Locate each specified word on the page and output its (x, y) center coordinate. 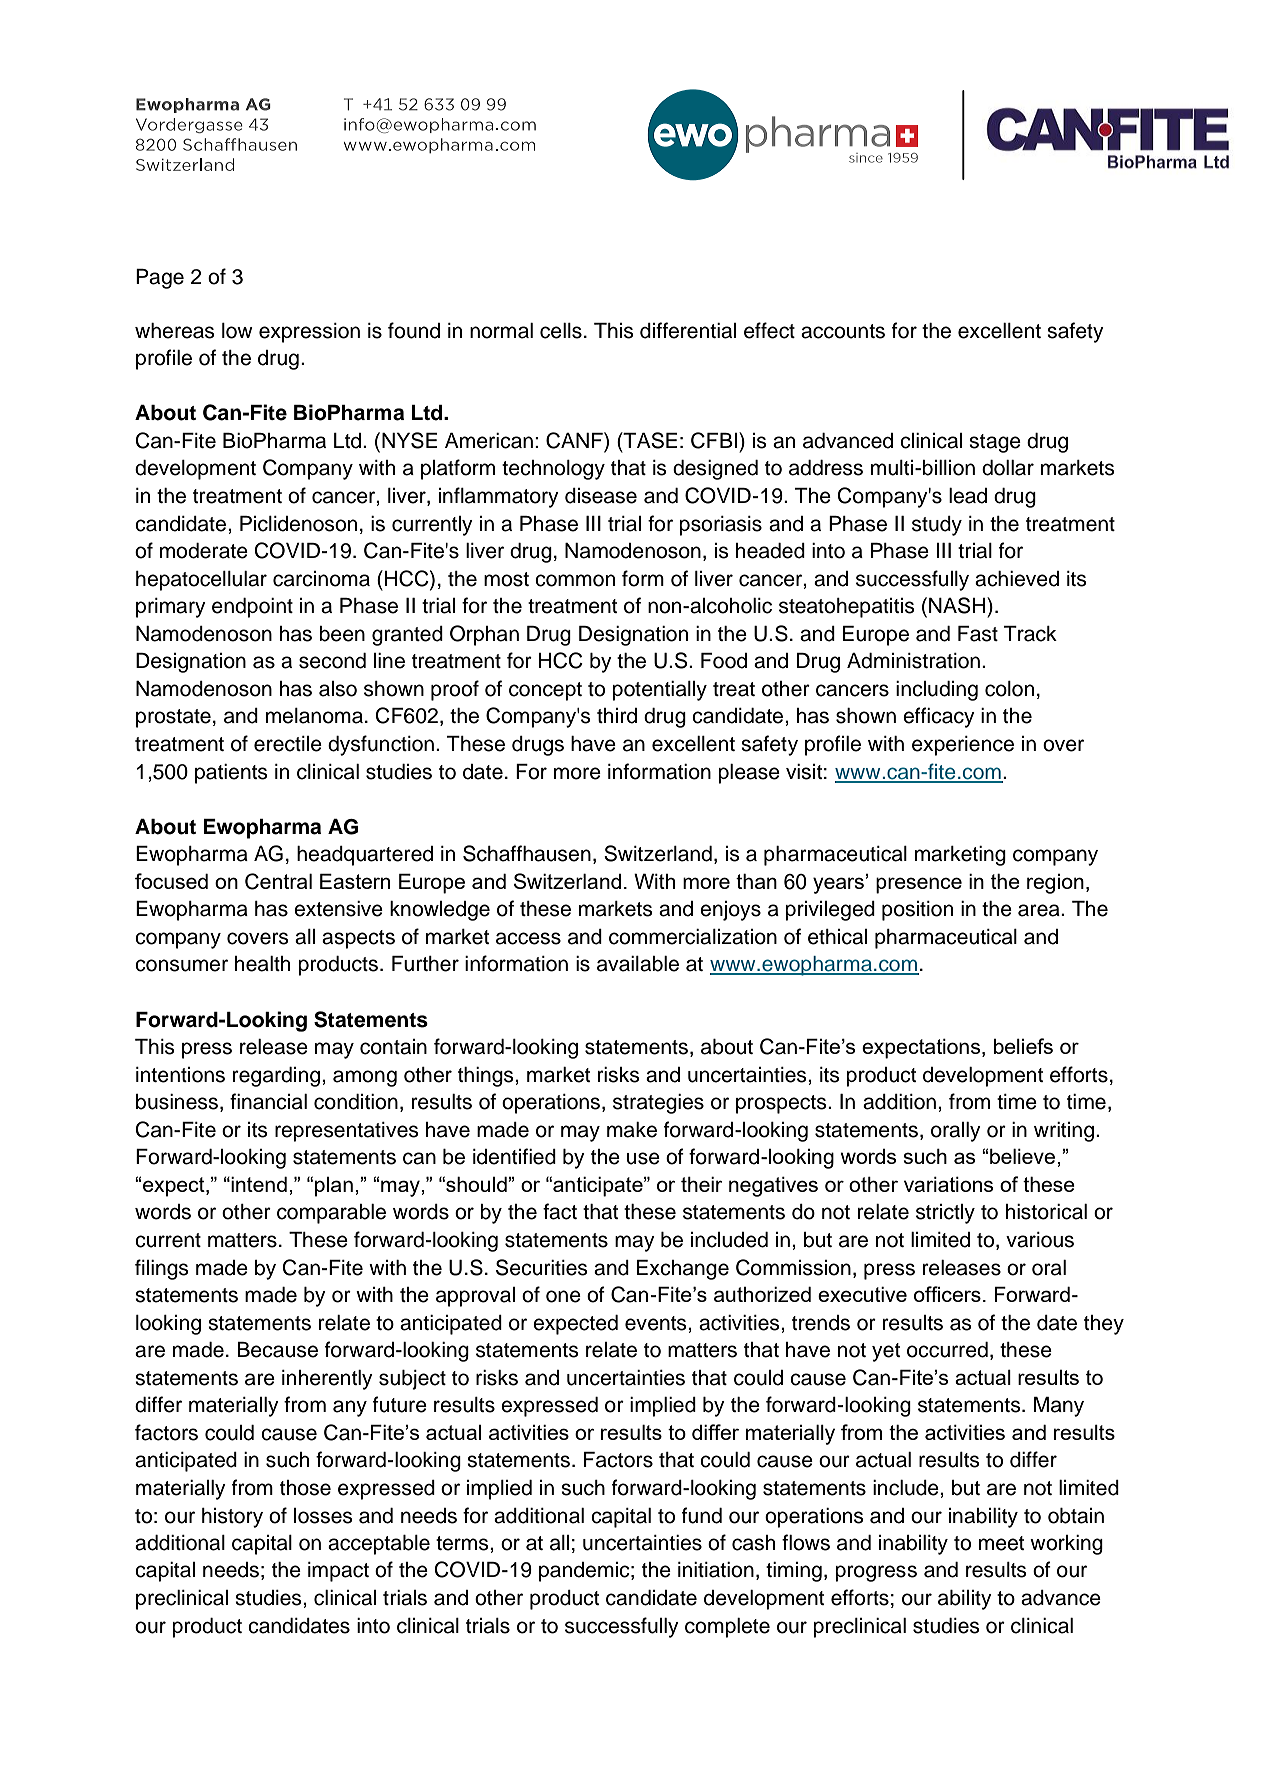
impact (338, 1572)
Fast (978, 634)
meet (1001, 1543)
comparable (331, 1214)
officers (947, 1294)
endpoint (252, 608)
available (638, 964)
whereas (175, 331)
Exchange (683, 1270)
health (262, 964)
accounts (843, 331)
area (1040, 910)
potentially (659, 691)
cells (561, 331)
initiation (716, 1570)
